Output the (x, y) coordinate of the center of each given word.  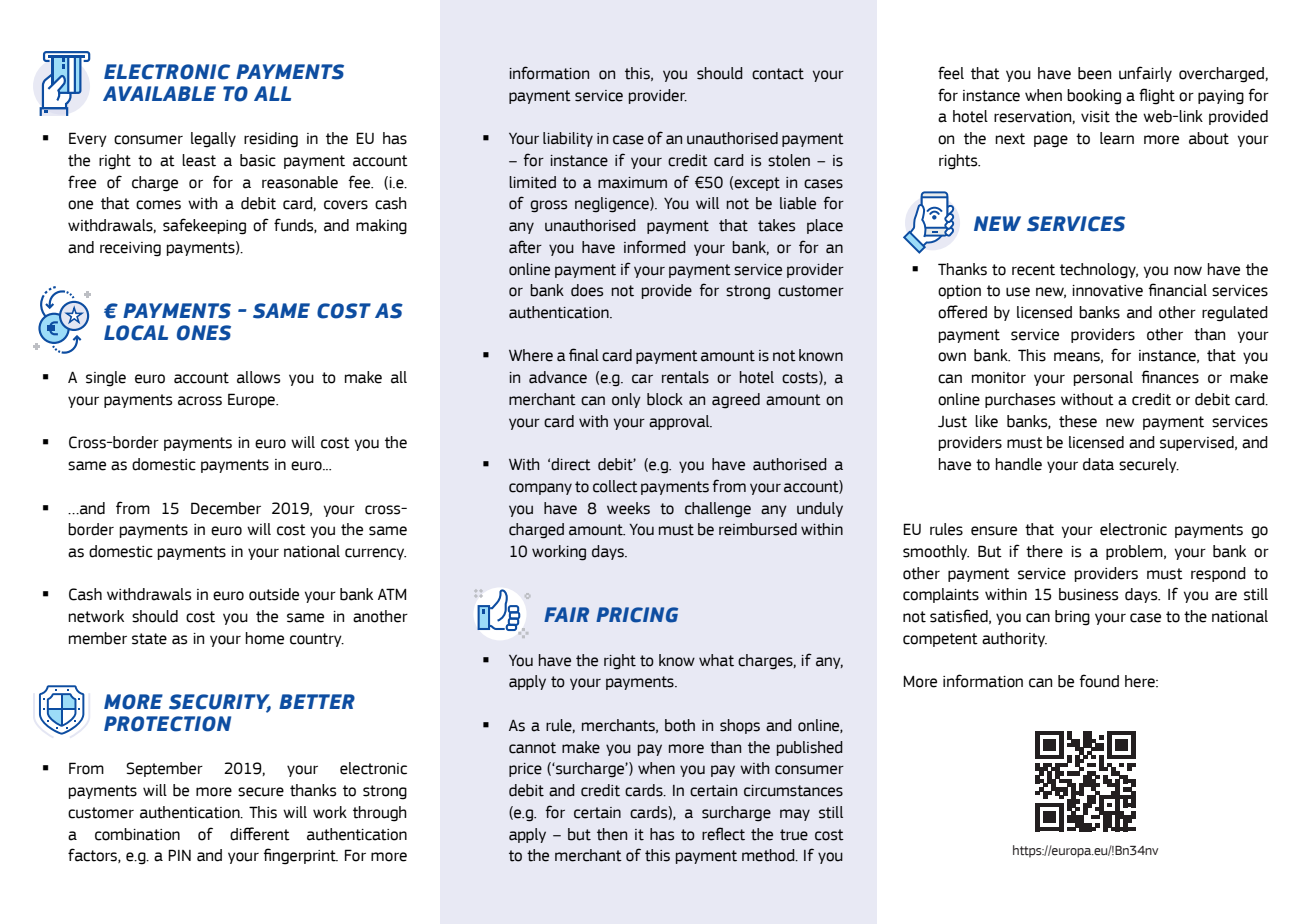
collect (615, 486)
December (226, 508)
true (794, 835)
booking (1094, 97)
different (260, 834)
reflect (723, 834)
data (1098, 464)
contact (778, 74)
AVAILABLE (159, 93)
